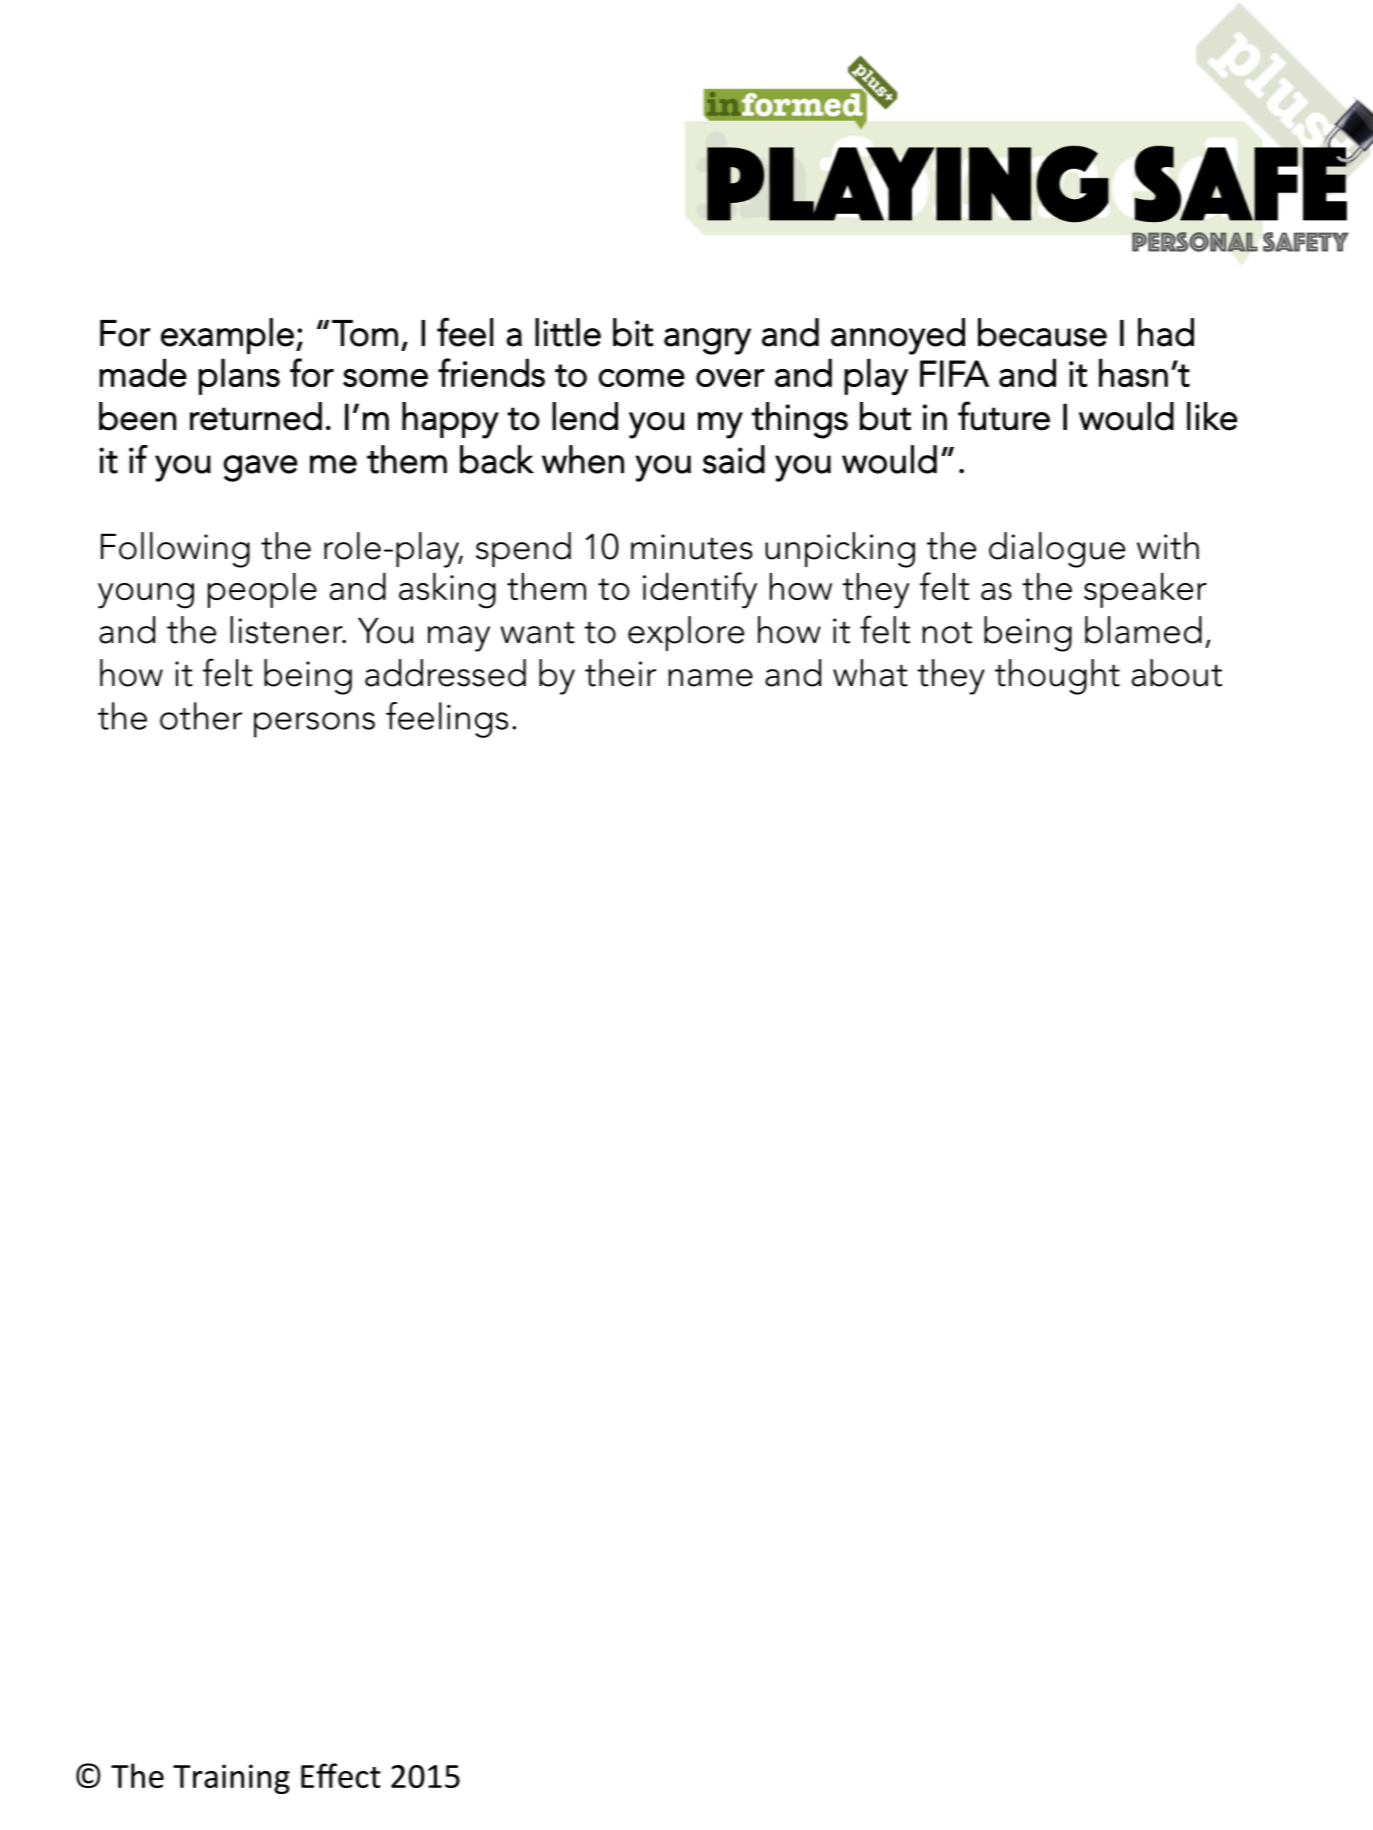 The image size is (1373, 1830). I want to click on dialogue, so click(1057, 550).
